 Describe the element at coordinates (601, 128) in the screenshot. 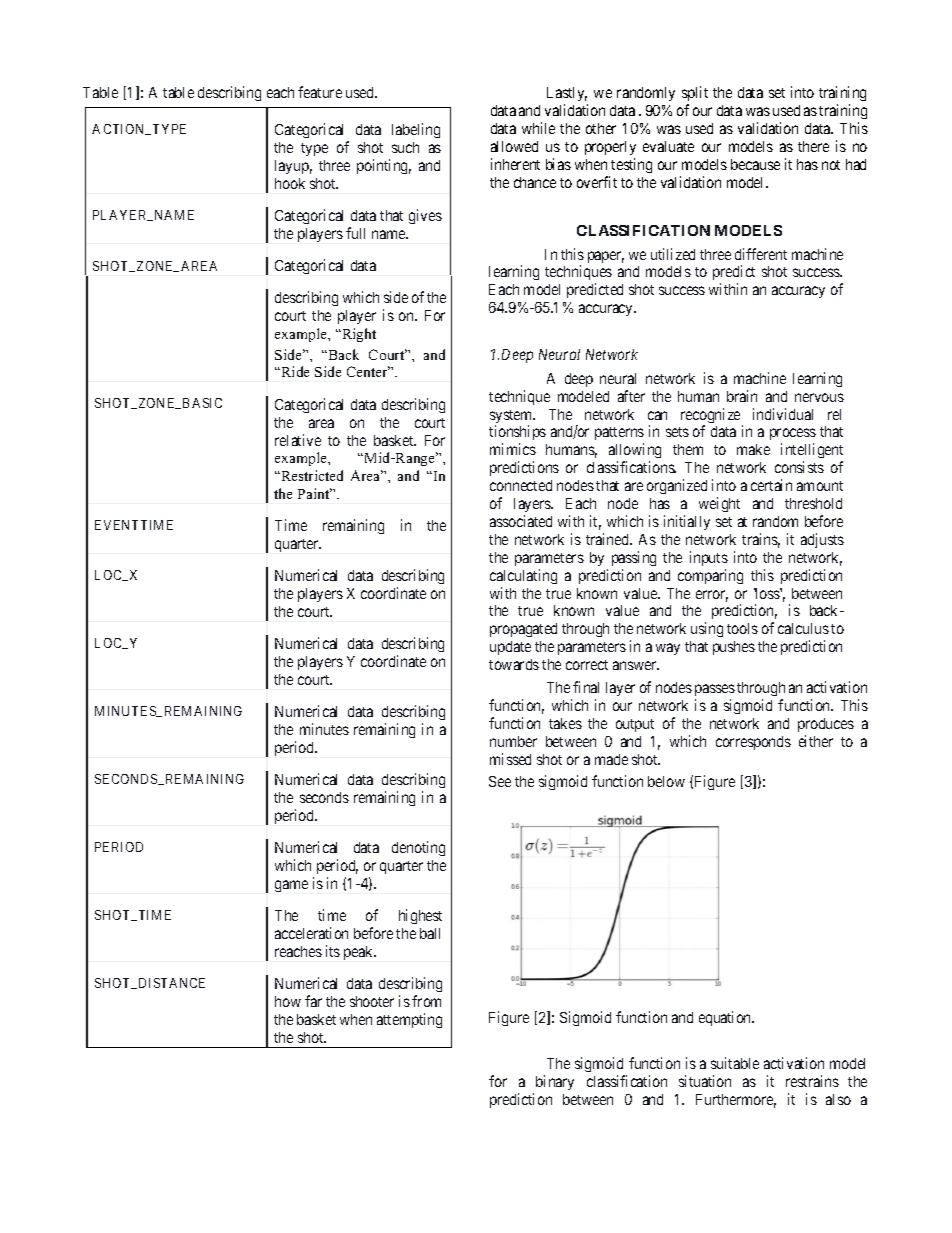

I see `other` at that location.
